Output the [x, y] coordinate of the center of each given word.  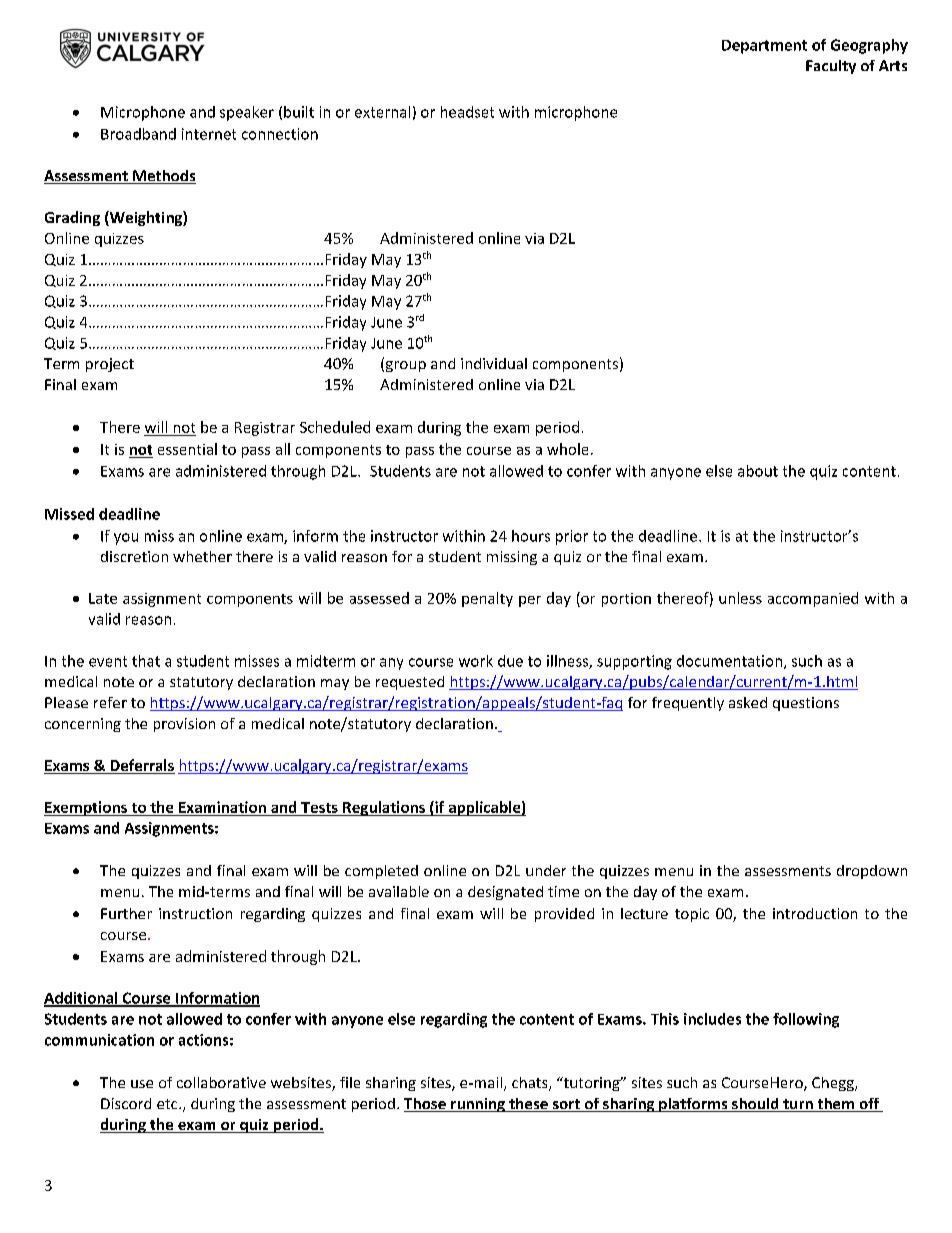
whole [567, 449]
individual [494, 363]
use [142, 1084]
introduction [815, 913]
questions [806, 704]
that [146, 661]
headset [467, 112]
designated [505, 893]
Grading [72, 218]
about [758, 471]
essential [187, 449]
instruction [195, 913]
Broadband [138, 134]
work [476, 661]
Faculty [831, 67]
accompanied [813, 599]
